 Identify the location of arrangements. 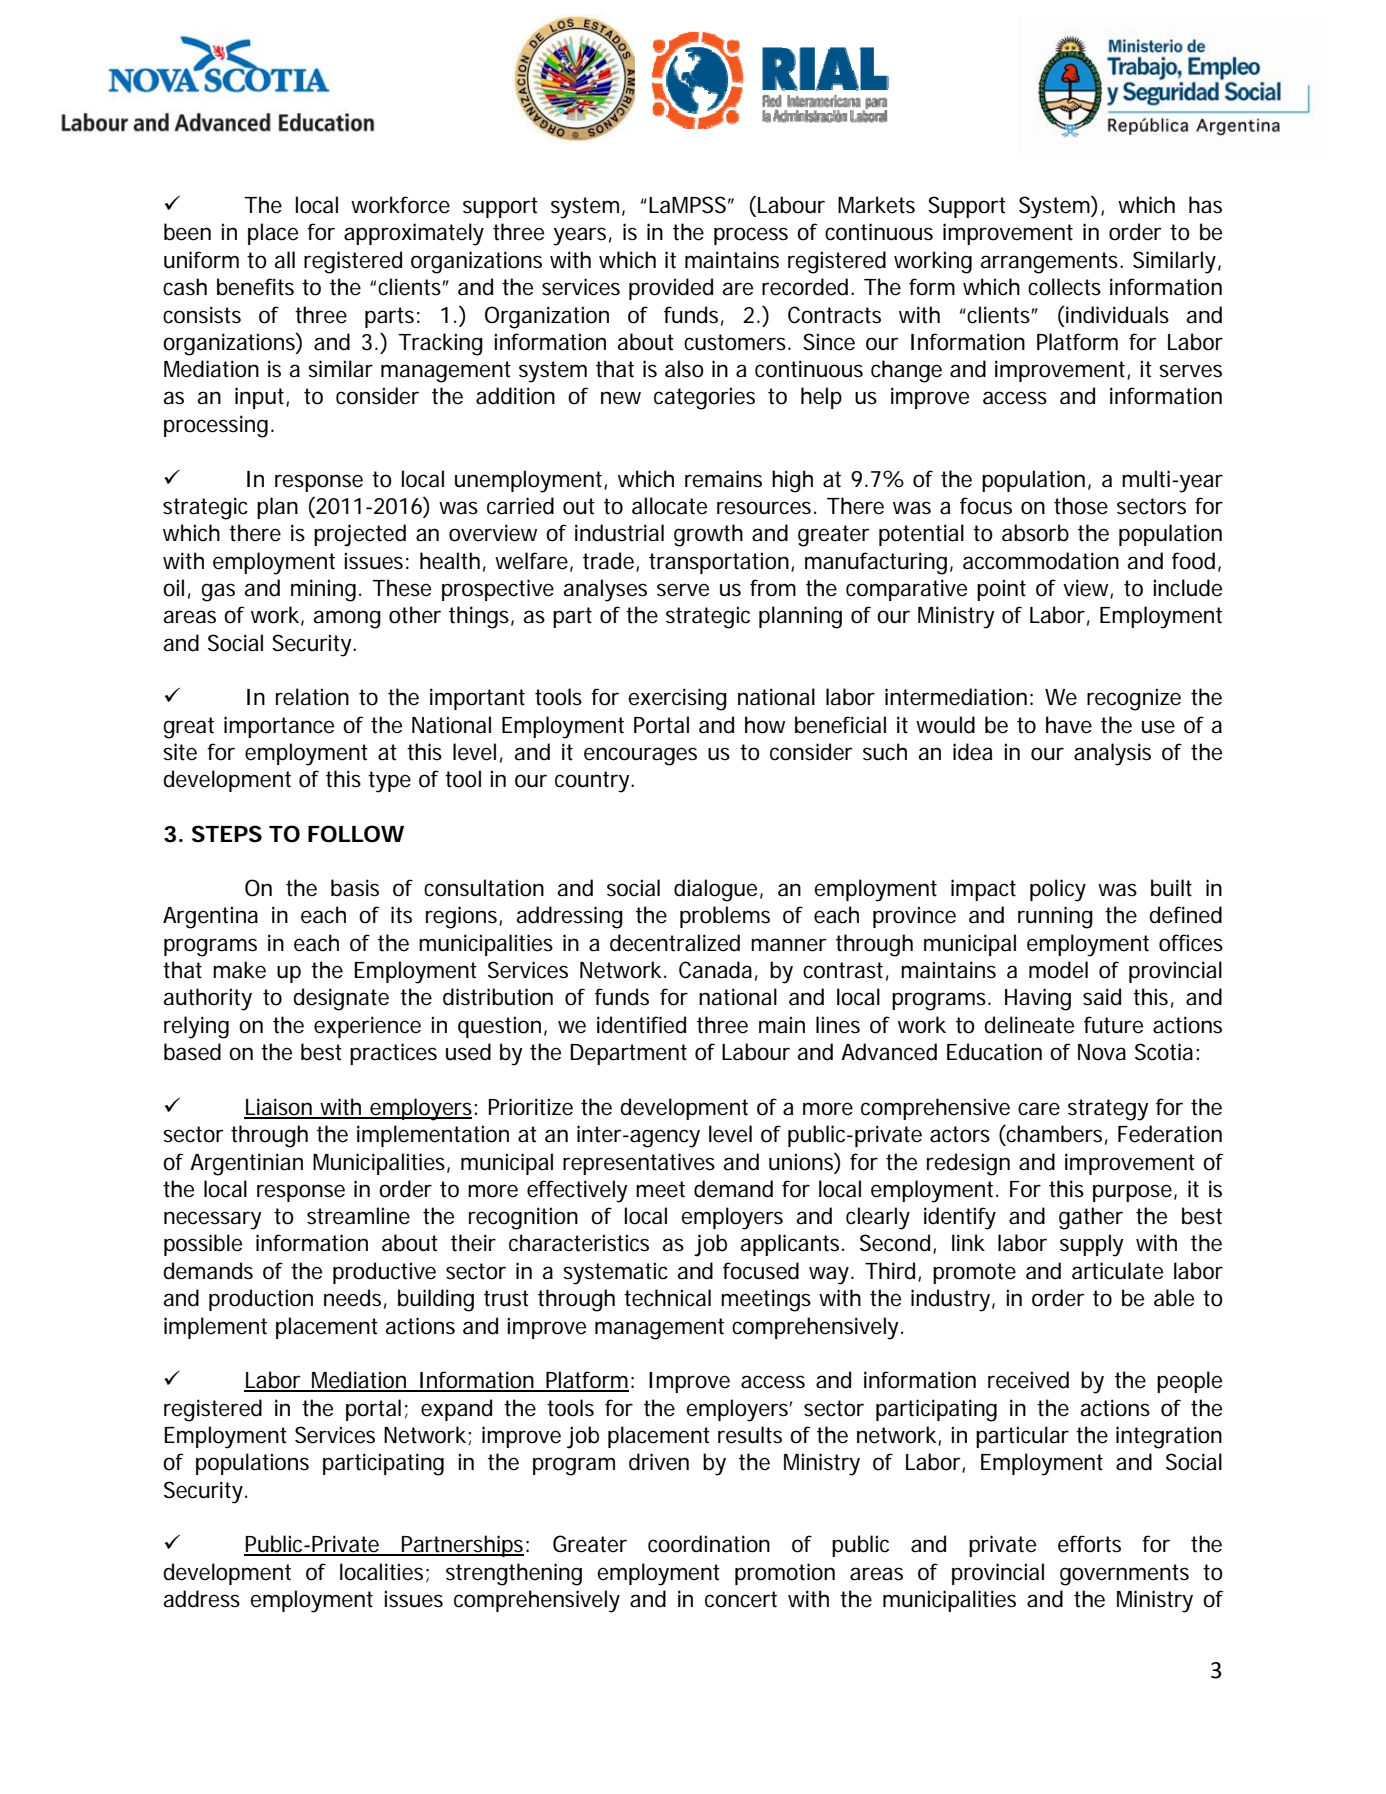
(1051, 263).
